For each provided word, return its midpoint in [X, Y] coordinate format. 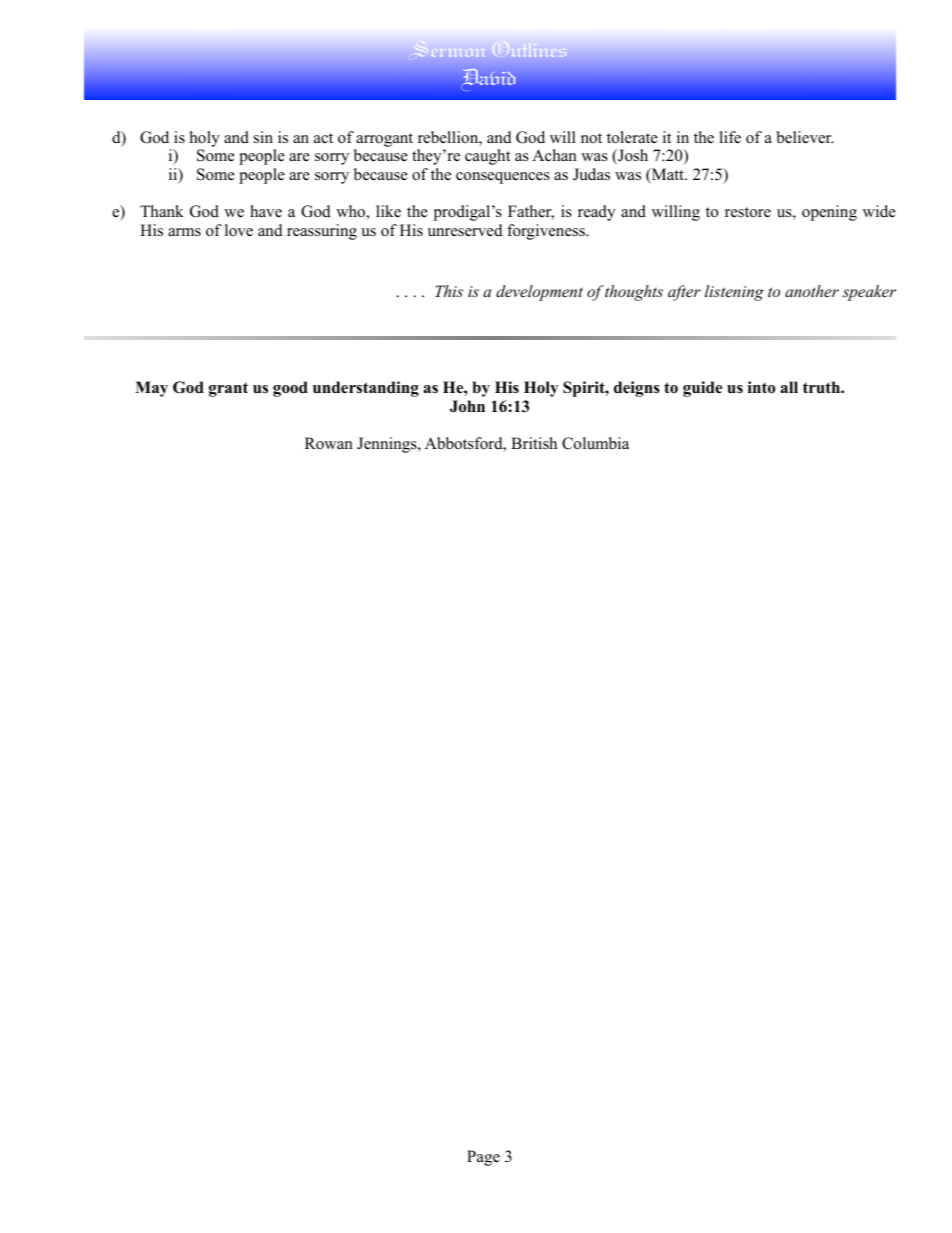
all [789, 387]
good [290, 389]
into [761, 387]
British [534, 443]
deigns [637, 389]
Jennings [388, 445]
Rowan [329, 443]
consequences [503, 178]
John [467, 406]
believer [805, 137]
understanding [366, 389]
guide [702, 389]
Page [483, 1158]
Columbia [595, 443]
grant [228, 389]
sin [263, 137]
